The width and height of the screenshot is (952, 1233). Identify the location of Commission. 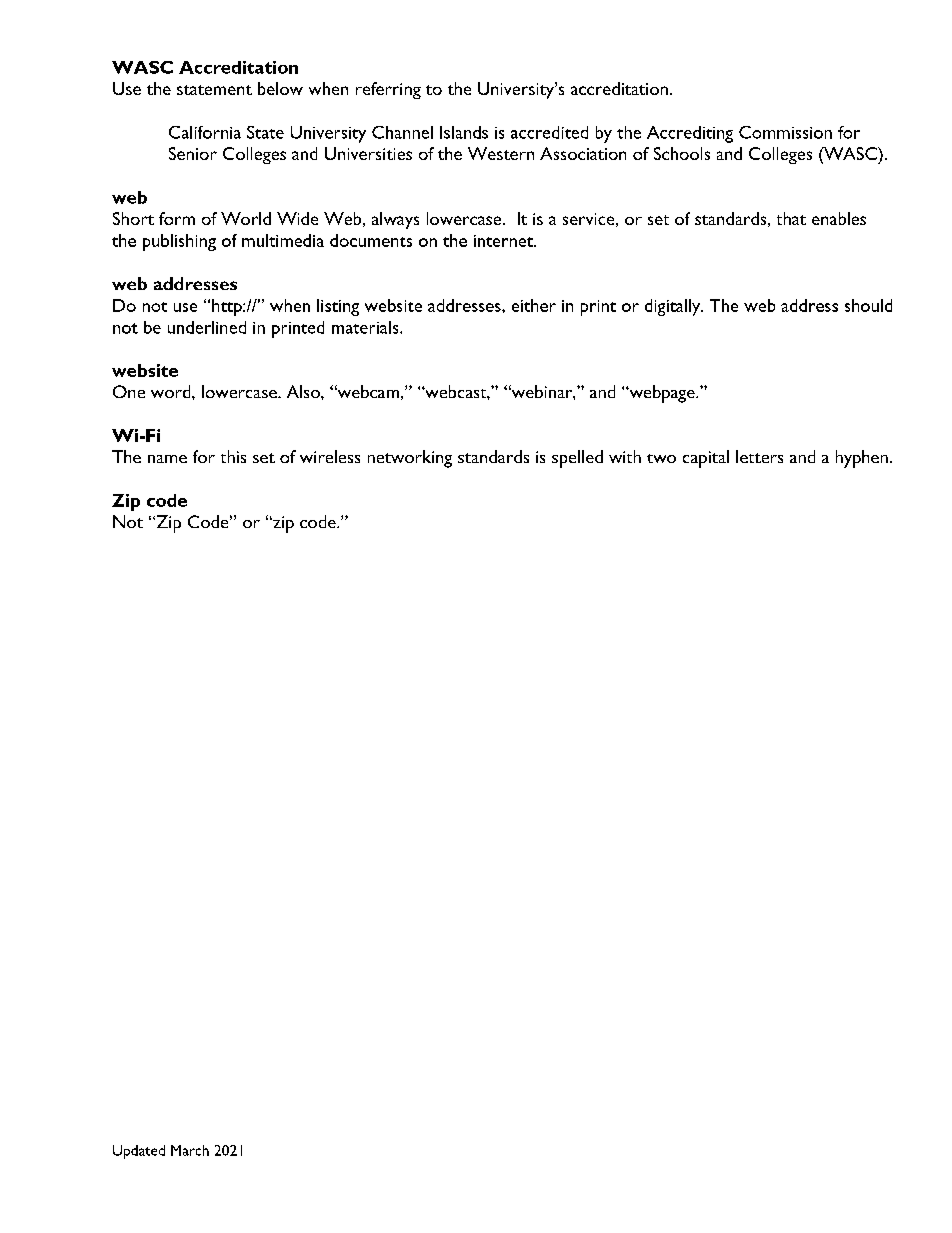
(785, 132).
